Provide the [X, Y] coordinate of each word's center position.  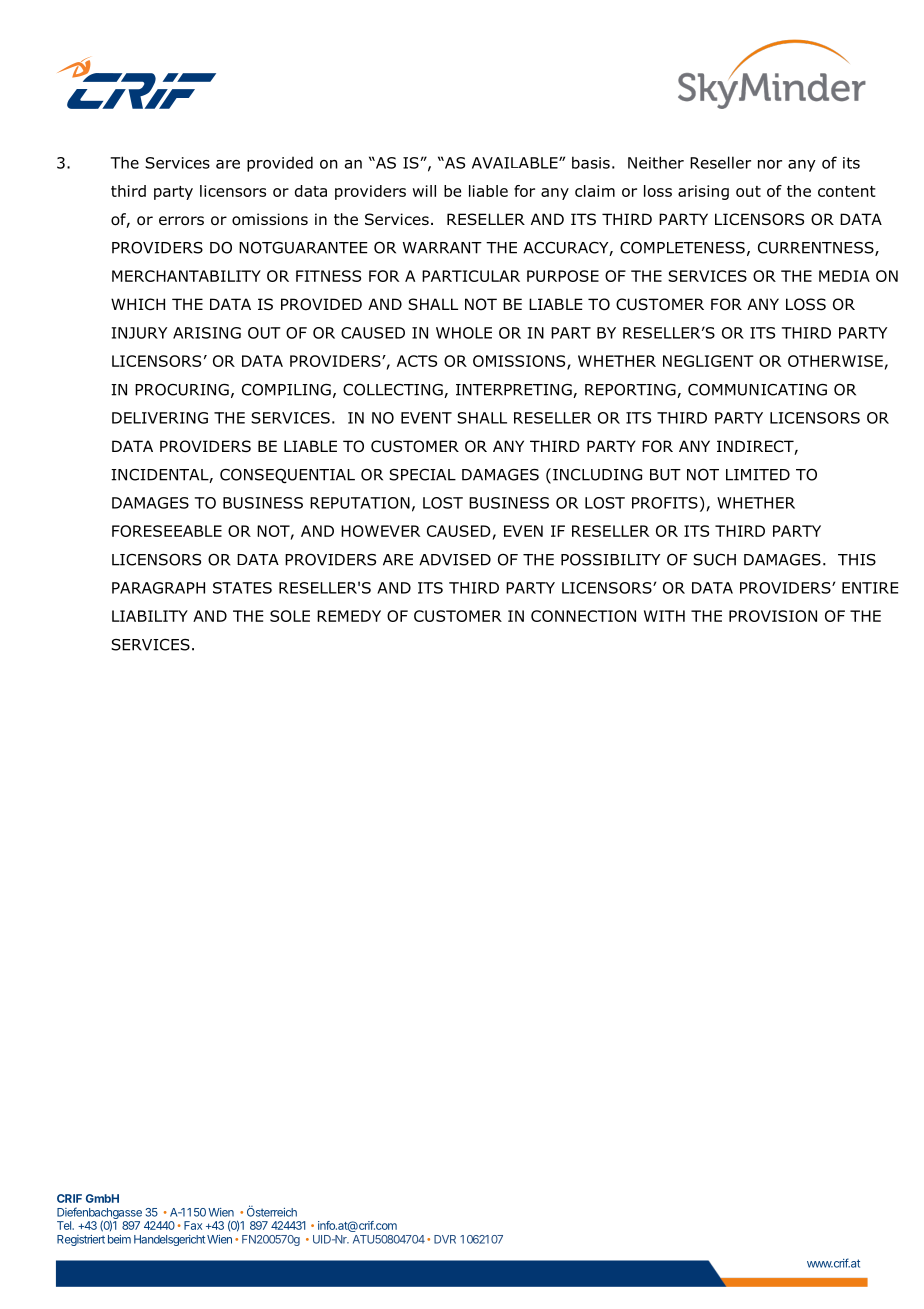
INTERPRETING [515, 390]
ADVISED [455, 560]
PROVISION [773, 616]
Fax [193, 1225]
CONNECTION [583, 616]
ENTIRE [870, 588]
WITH [664, 616]
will [424, 191]
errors [181, 221]
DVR [445, 1239]
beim [119, 1239]
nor [770, 164]
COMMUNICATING [757, 389]
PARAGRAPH [158, 588]
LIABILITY [150, 616]
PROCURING [182, 389]
